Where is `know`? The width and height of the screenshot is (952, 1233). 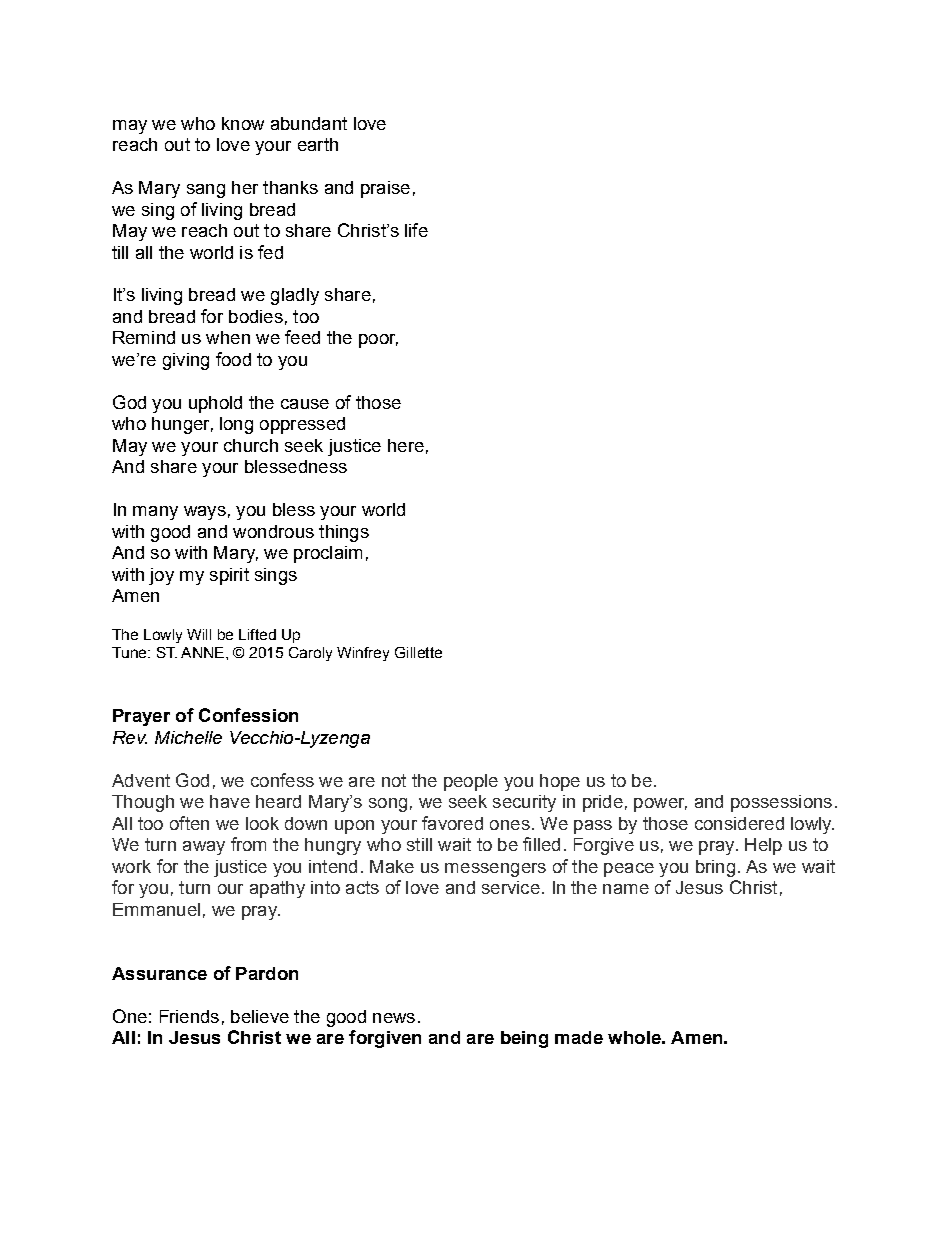
know is located at coordinates (243, 123).
